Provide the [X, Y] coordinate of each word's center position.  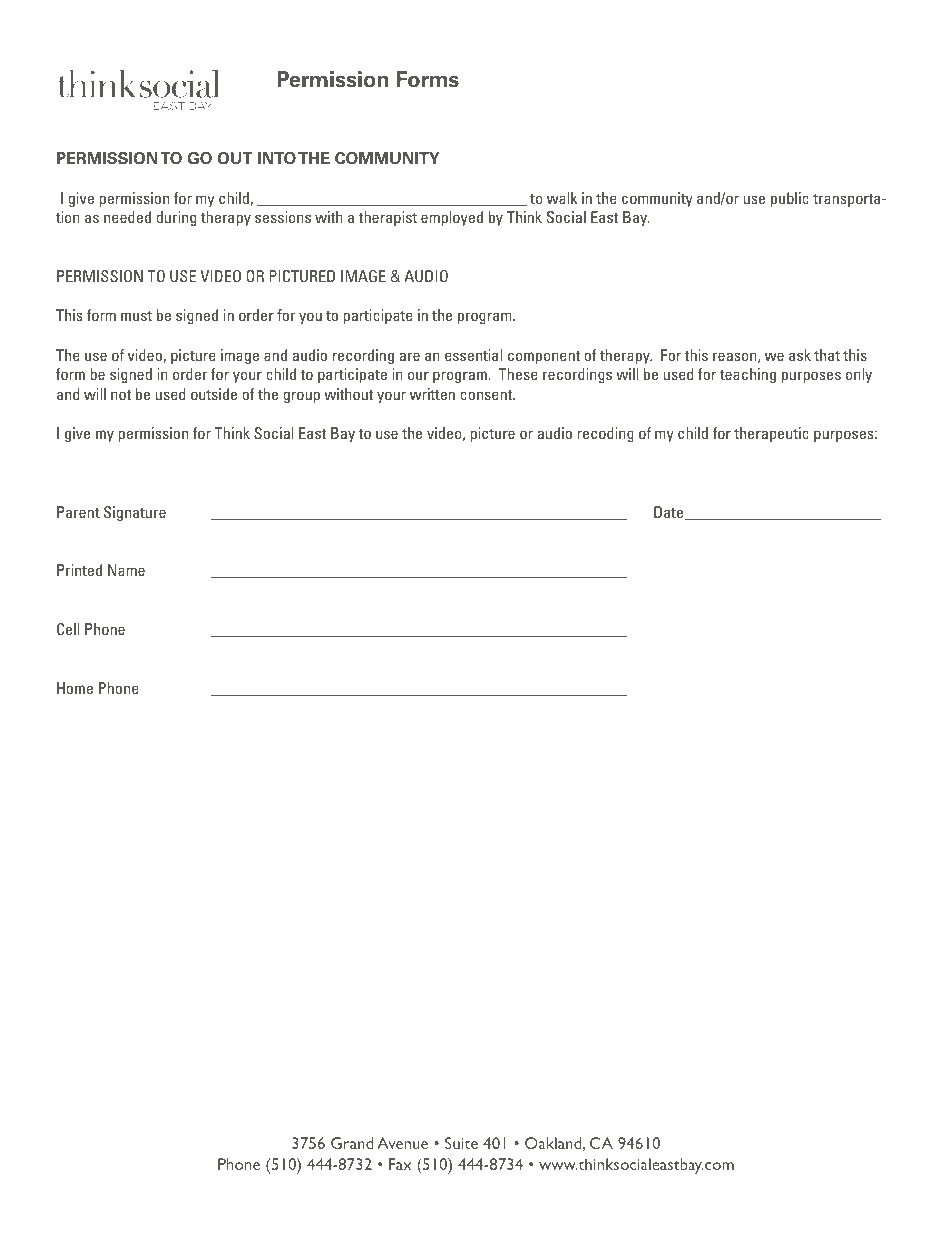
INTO [277, 158]
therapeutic [771, 434]
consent [487, 395]
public [790, 199]
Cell [68, 629]
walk [562, 198]
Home [75, 688]
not [121, 395]
